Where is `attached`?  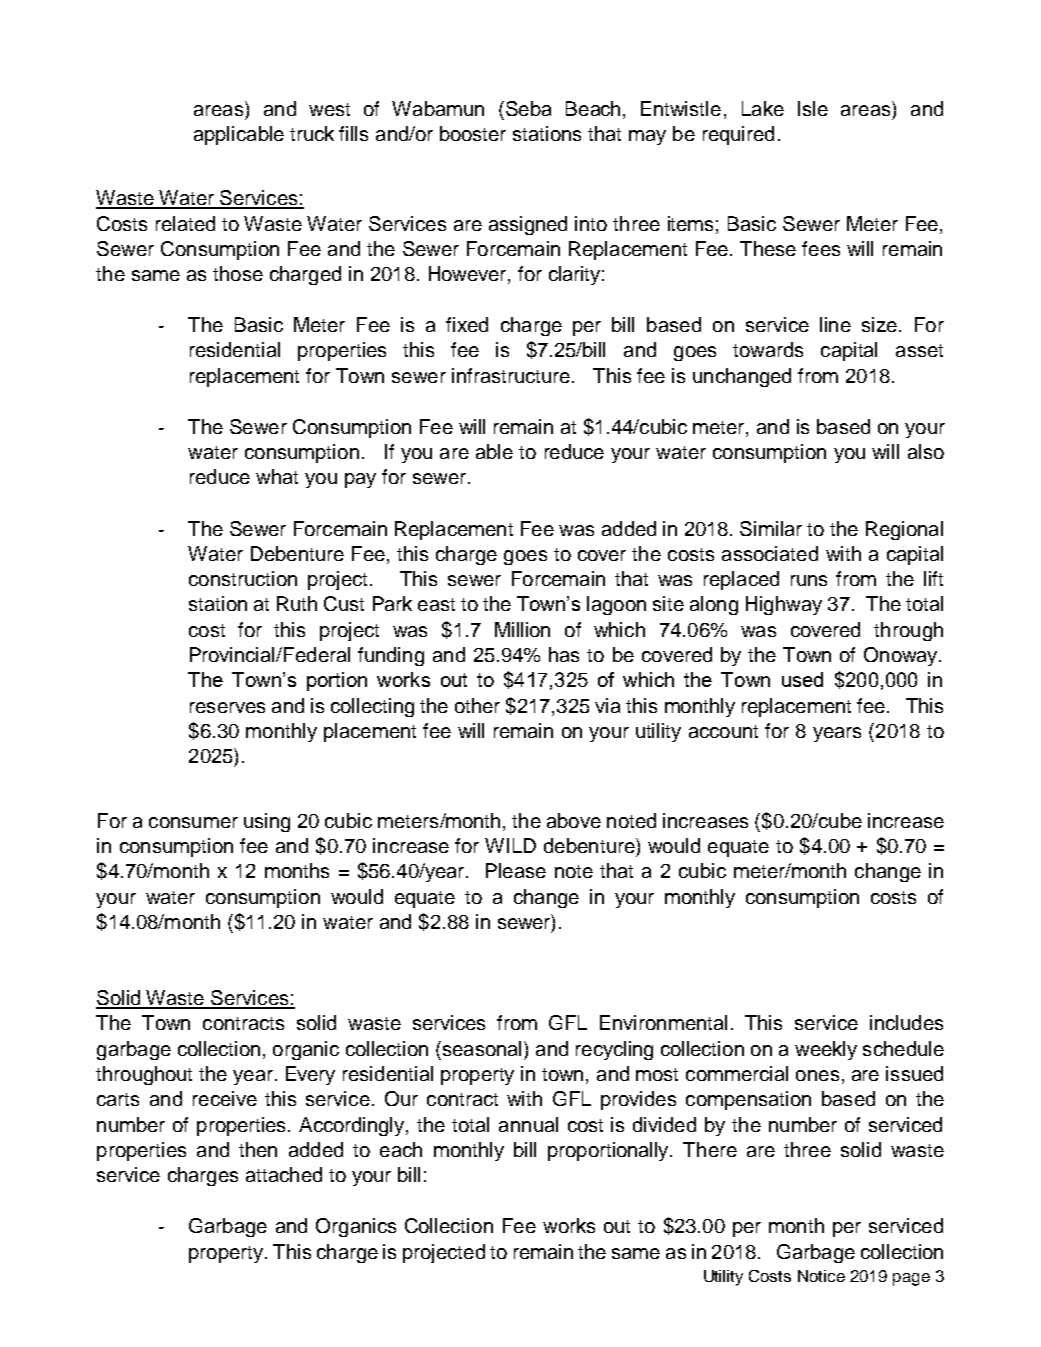
attached is located at coordinates (284, 1174).
